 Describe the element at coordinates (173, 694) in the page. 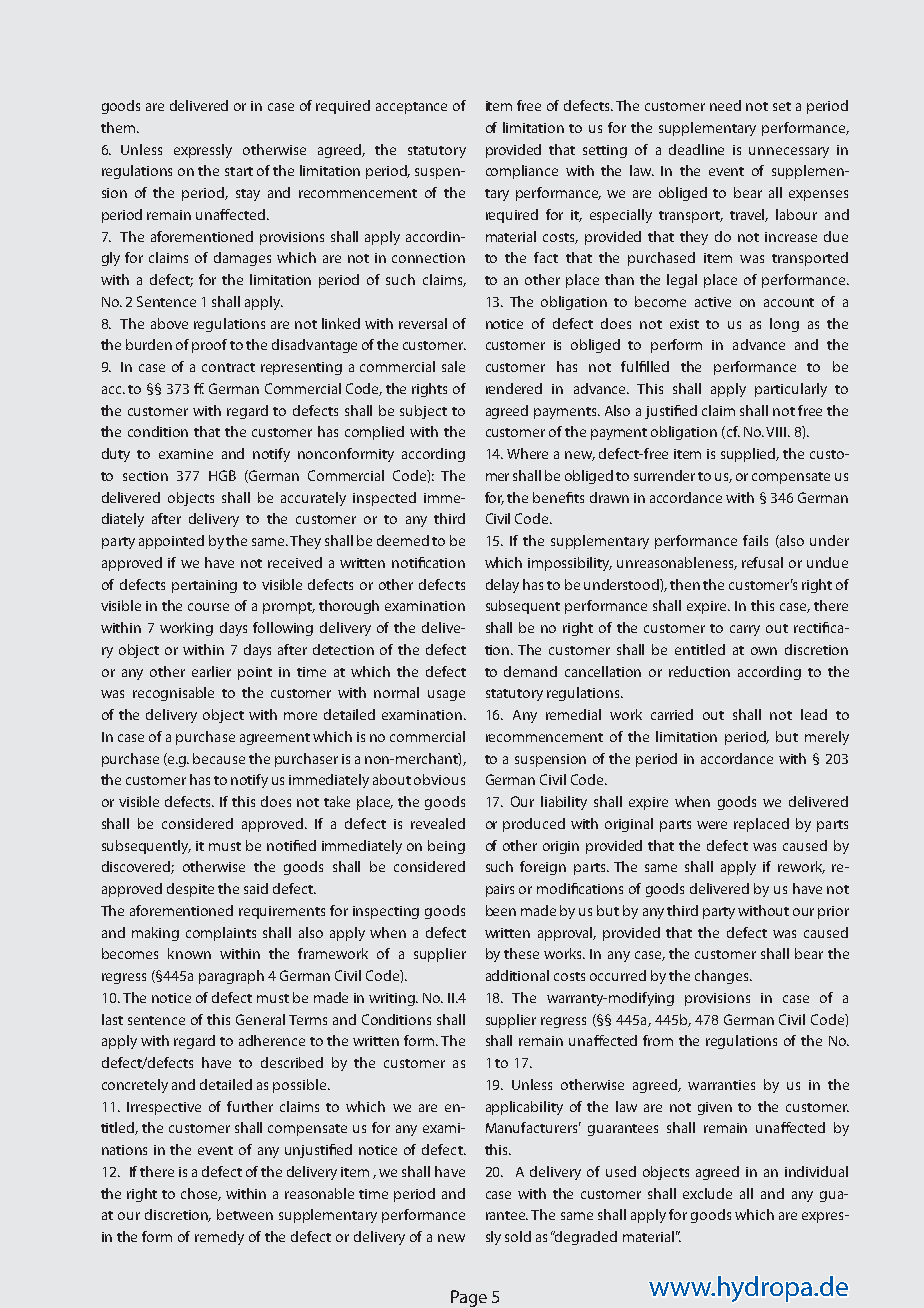

I see `recognisable` at that location.
